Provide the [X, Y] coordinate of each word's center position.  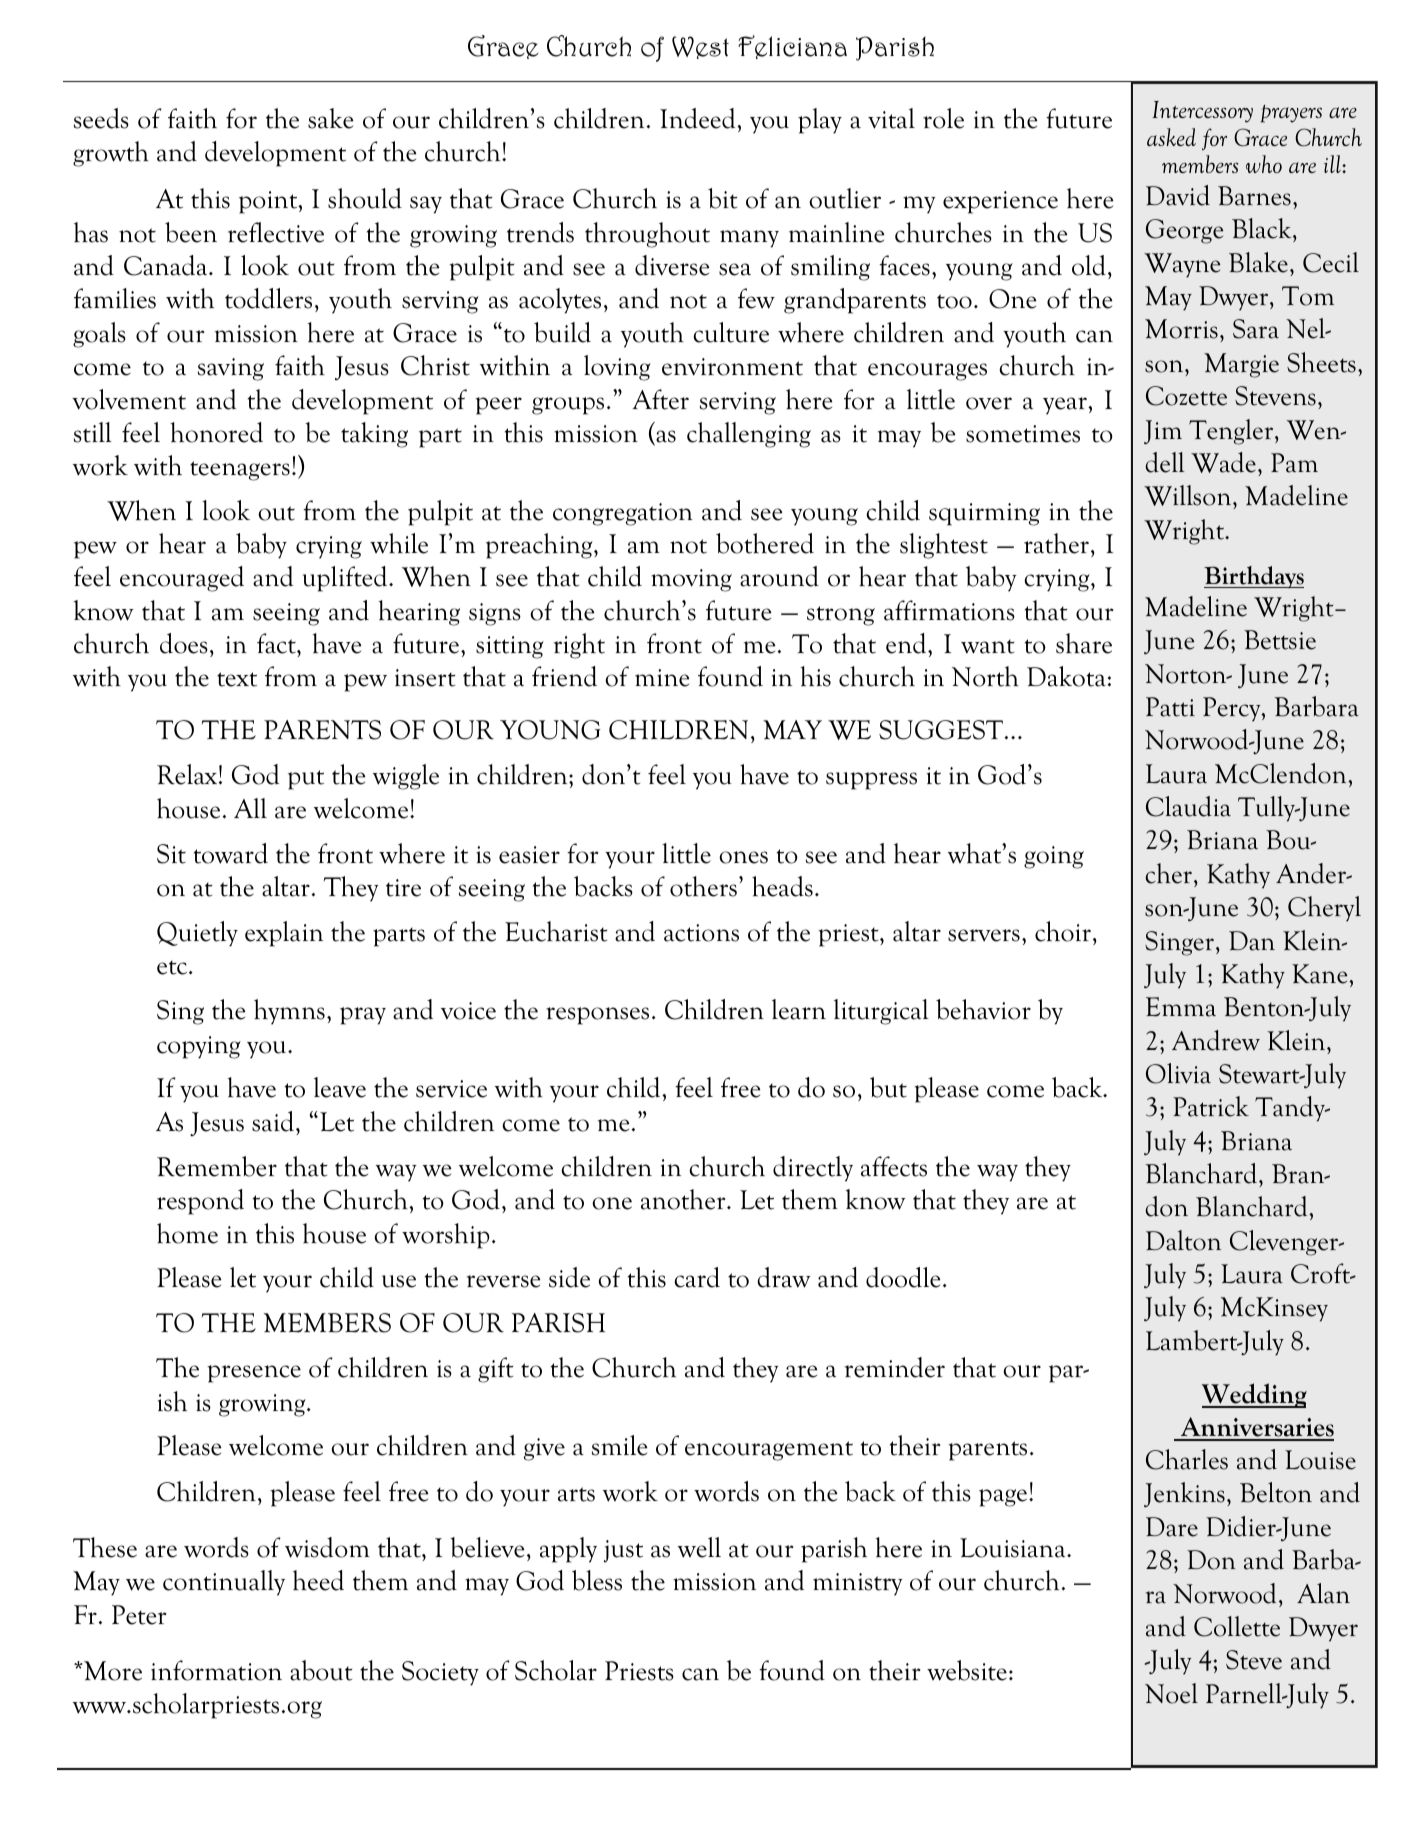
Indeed [699, 118]
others [703, 886]
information [216, 1670]
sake [331, 118]
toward [231, 853]
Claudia [1188, 806]
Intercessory [1203, 112]
